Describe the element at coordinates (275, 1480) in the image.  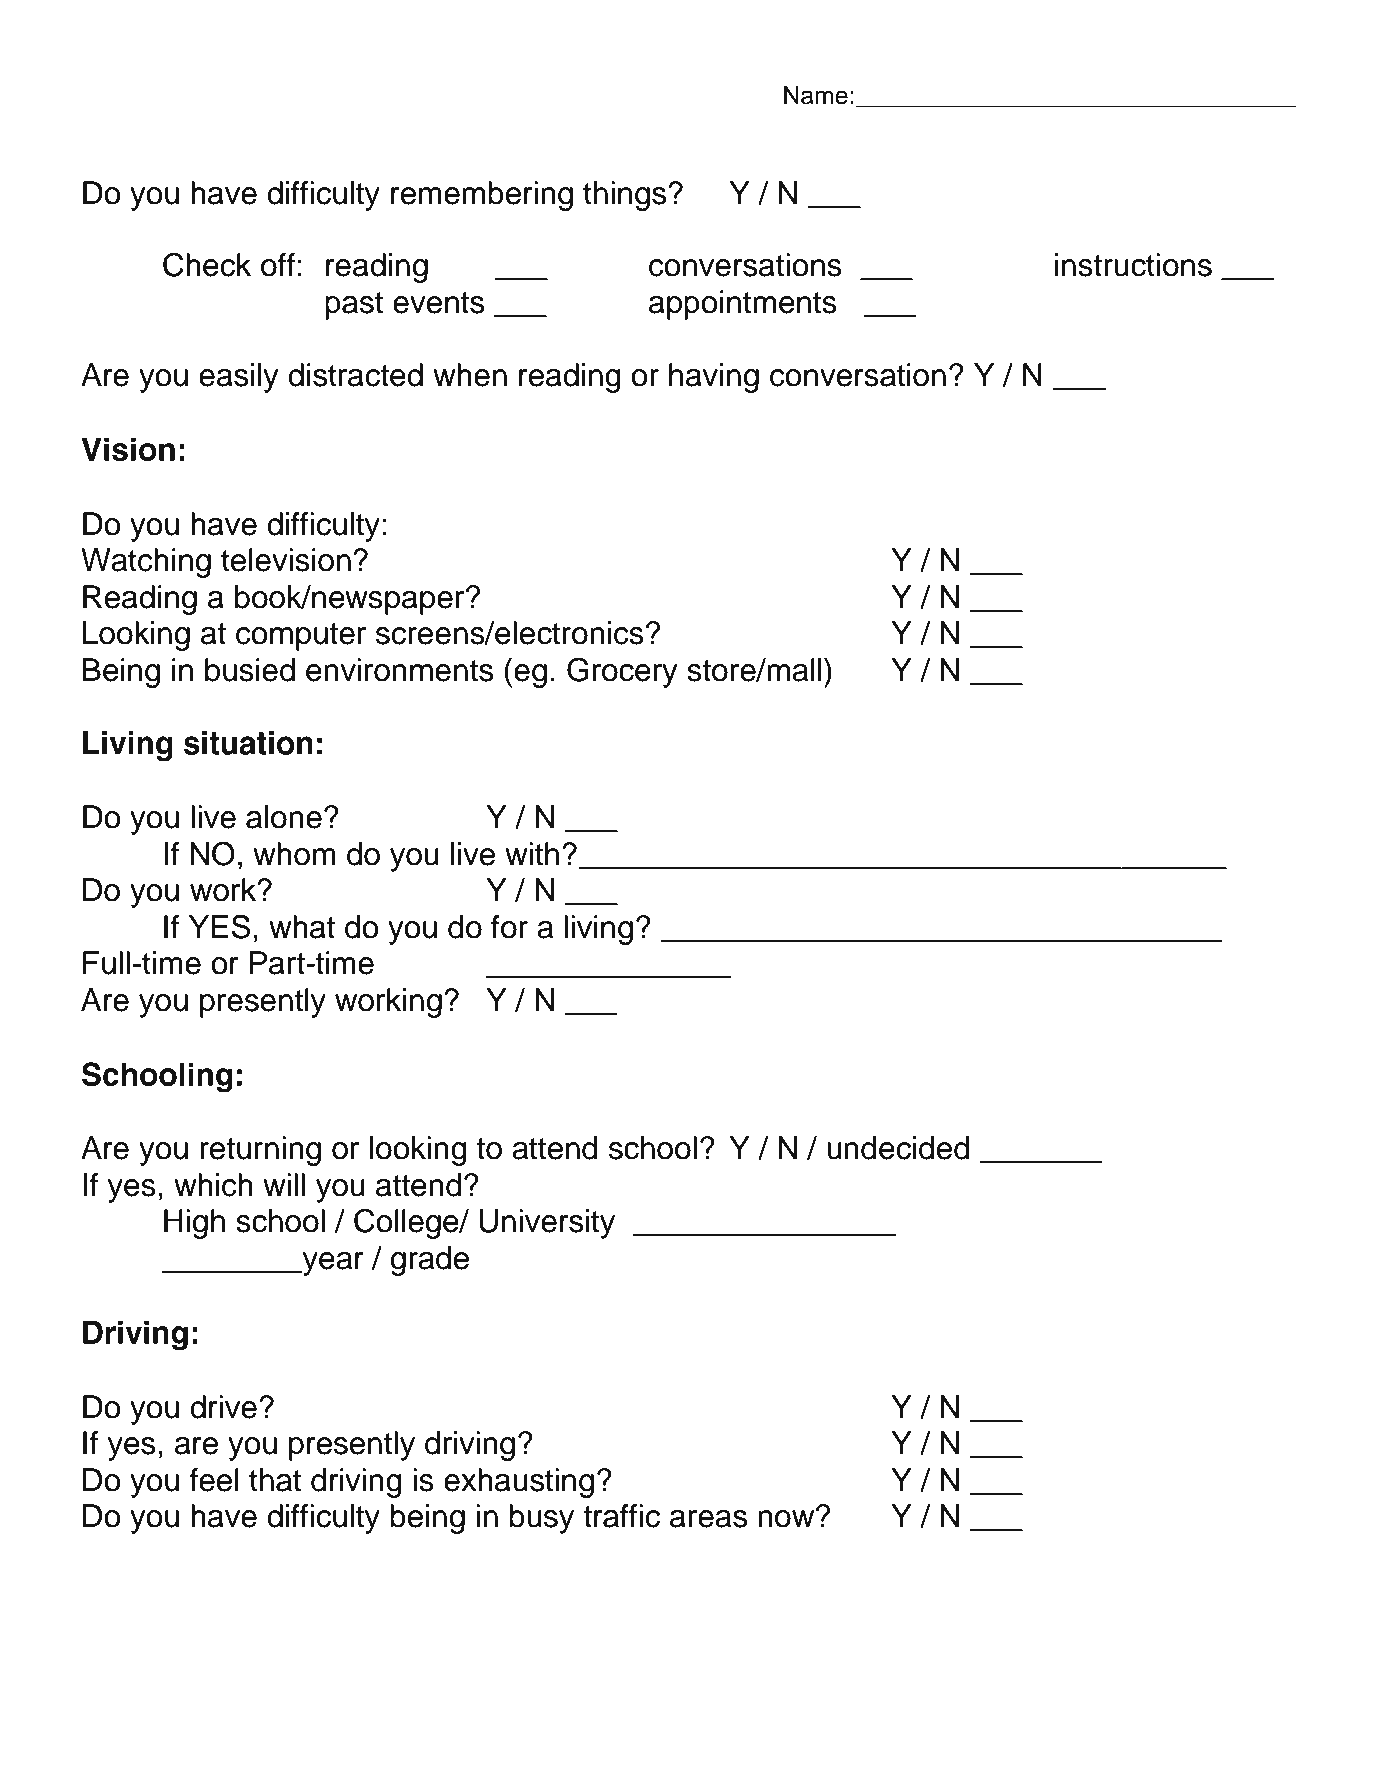
I see `that` at that location.
